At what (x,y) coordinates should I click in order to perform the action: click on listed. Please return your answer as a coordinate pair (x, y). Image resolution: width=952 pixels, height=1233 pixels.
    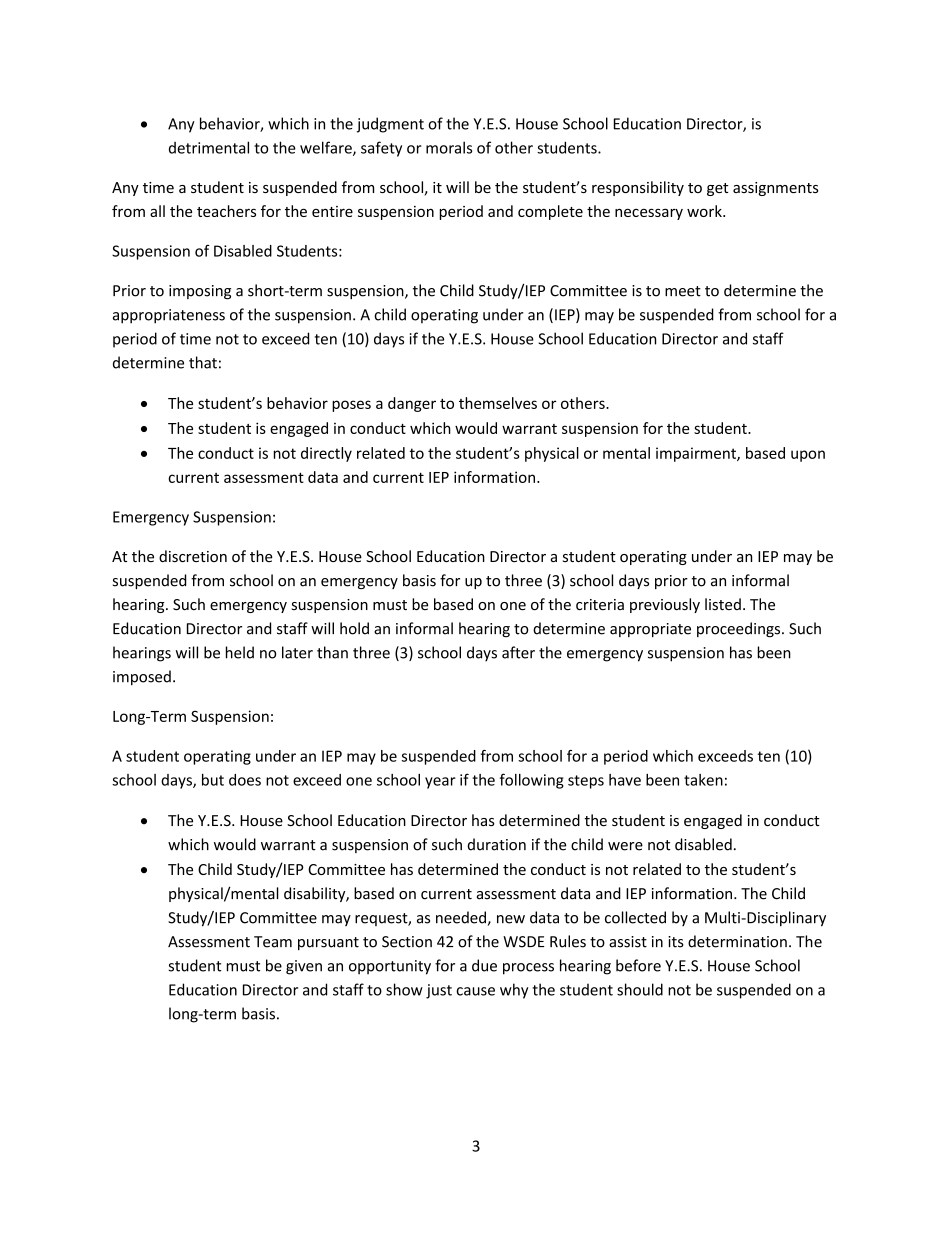
    Looking at the image, I should click on (723, 604).
